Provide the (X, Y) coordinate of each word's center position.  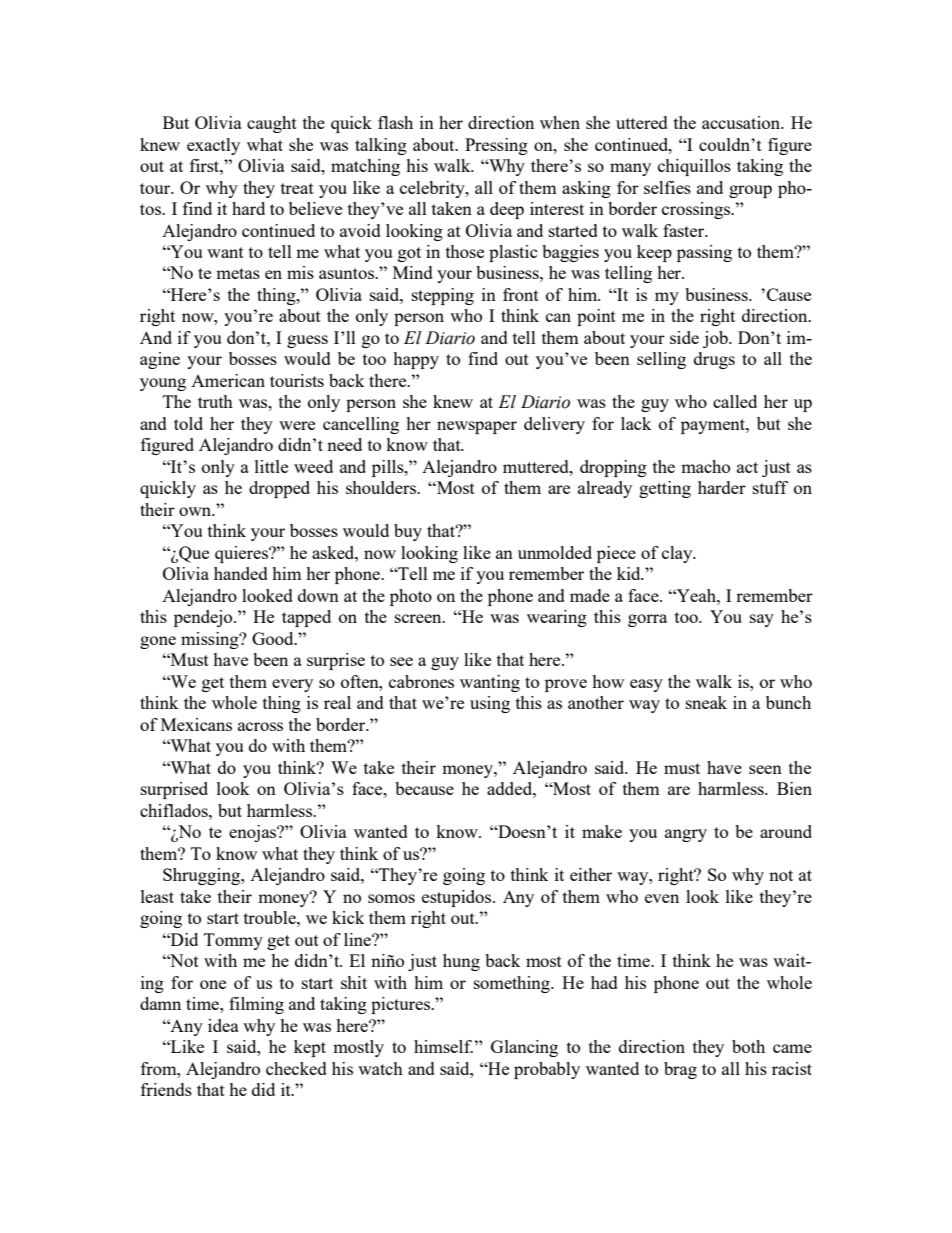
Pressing (496, 146)
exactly (213, 146)
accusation (742, 122)
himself (443, 1046)
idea (223, 1025)
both (748, 1046)
